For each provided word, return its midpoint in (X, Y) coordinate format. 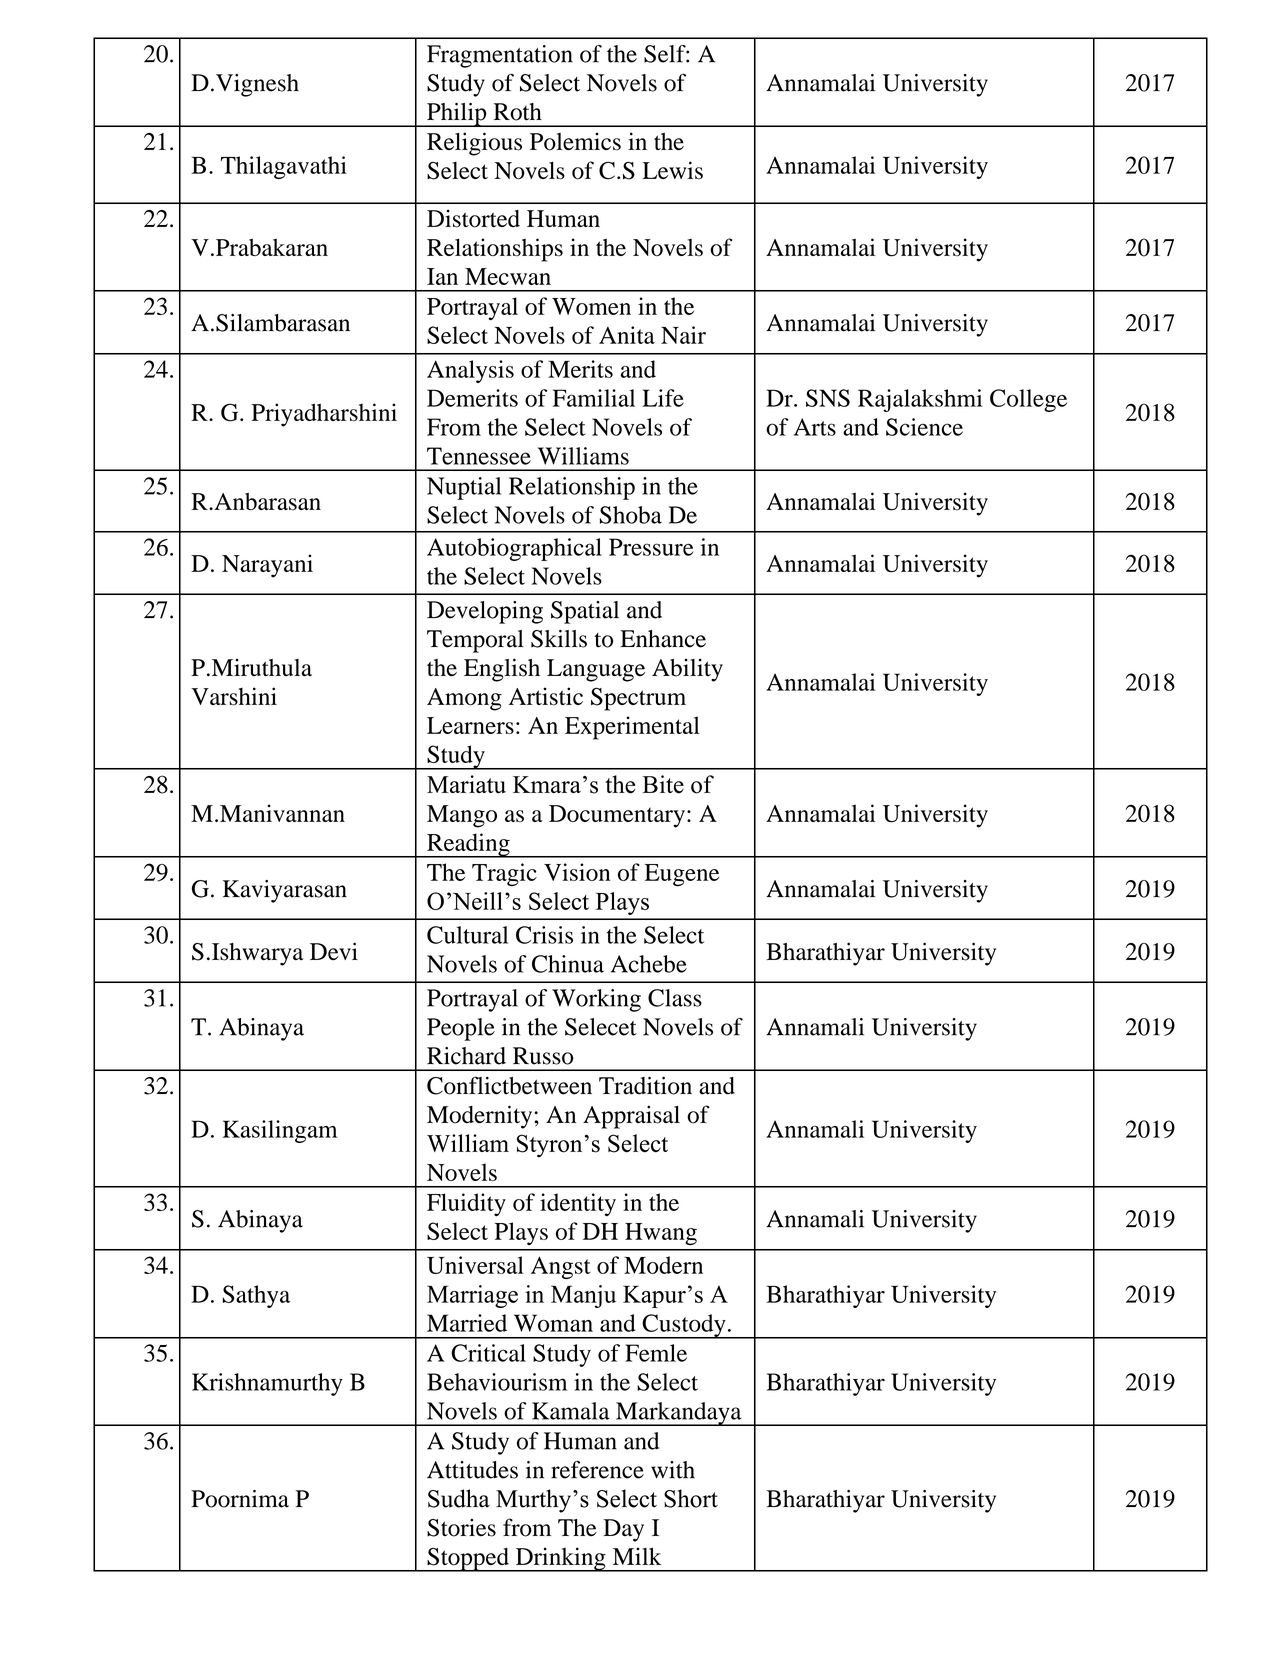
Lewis (673, 170)
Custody (684, 1326)
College (1028, 400)
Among (464, 699)
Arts (815, 427)
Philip (457, 114)
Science (924, 427)
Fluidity (466, 1204)
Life (663, 398)
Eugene (682, 875)
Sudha (459, 1498)
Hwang (661, 1234)
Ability (687, 670)
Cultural (467, 935)
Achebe (649, 964)
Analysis (470, 371)
